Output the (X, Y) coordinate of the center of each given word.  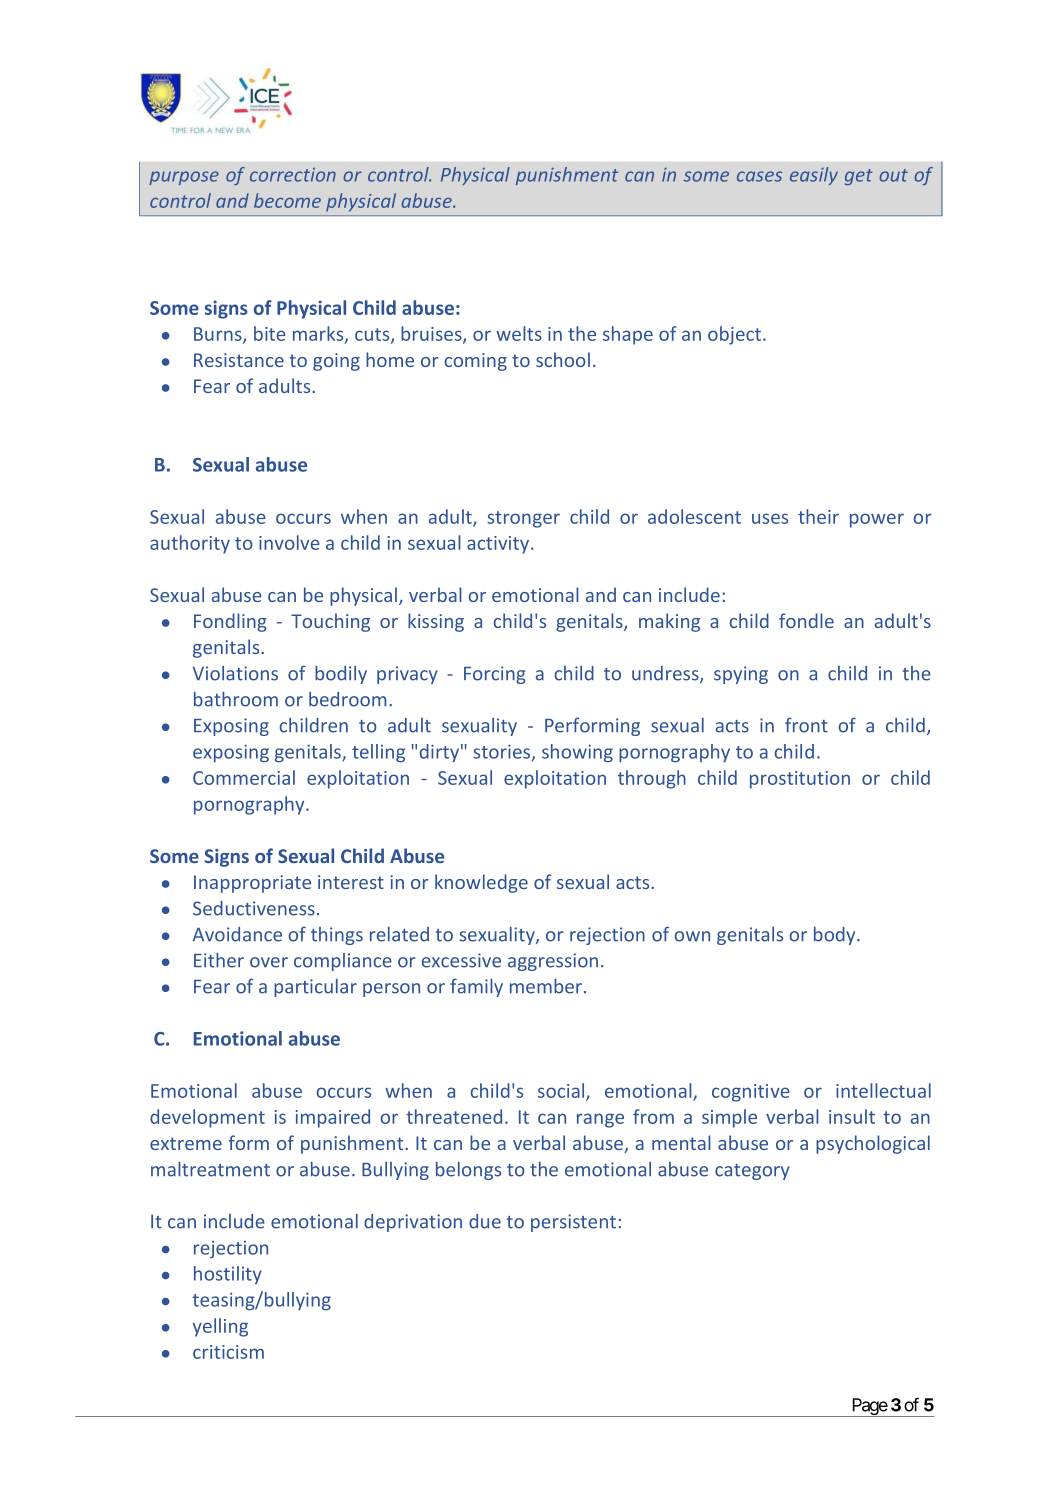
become (287, 200)
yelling (220, 1327)
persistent (573, 1223)
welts (519, 333)
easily (814, 176)
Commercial (244, 777)
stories (503, 752)
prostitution (800, 780)
